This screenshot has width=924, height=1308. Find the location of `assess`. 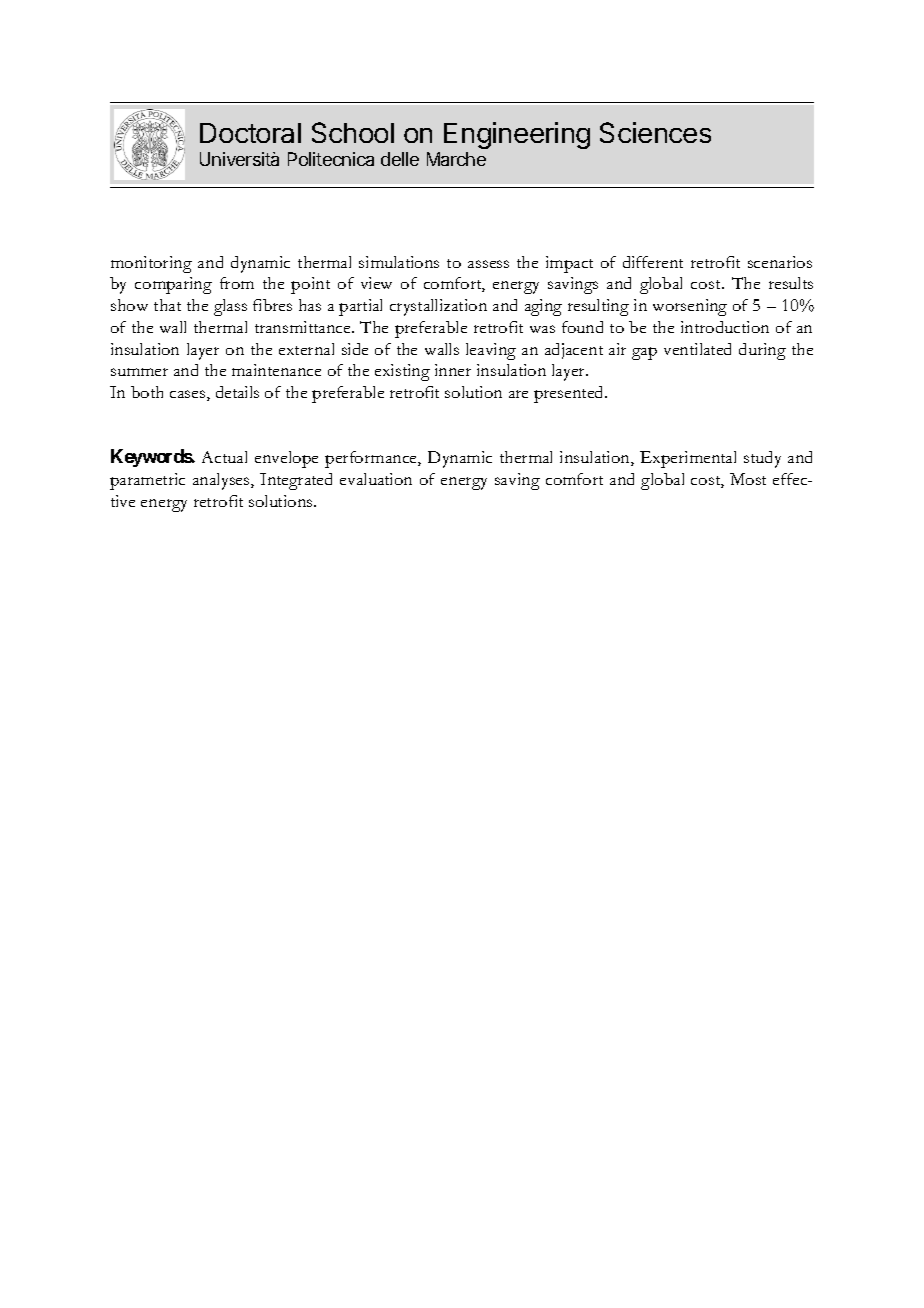

assess is located at coordinates (488, 264).
